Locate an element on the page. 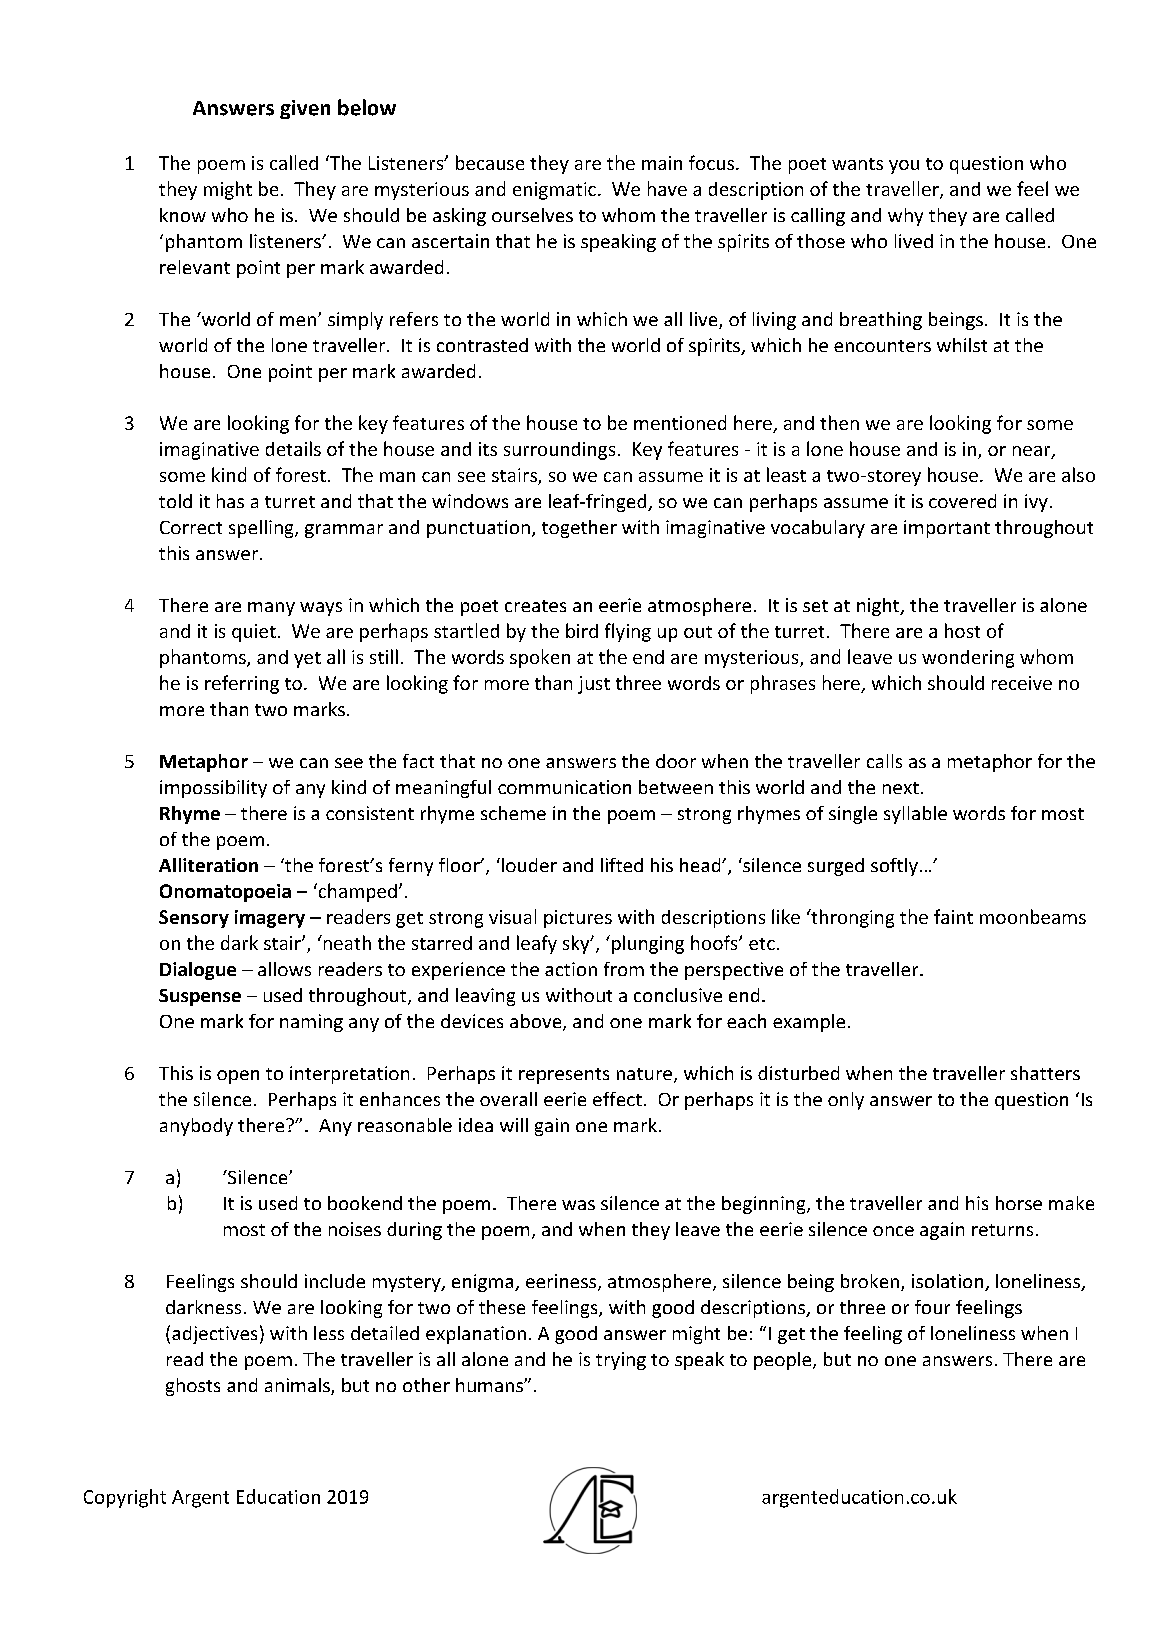  communication is located at coordinates (564, 787).
